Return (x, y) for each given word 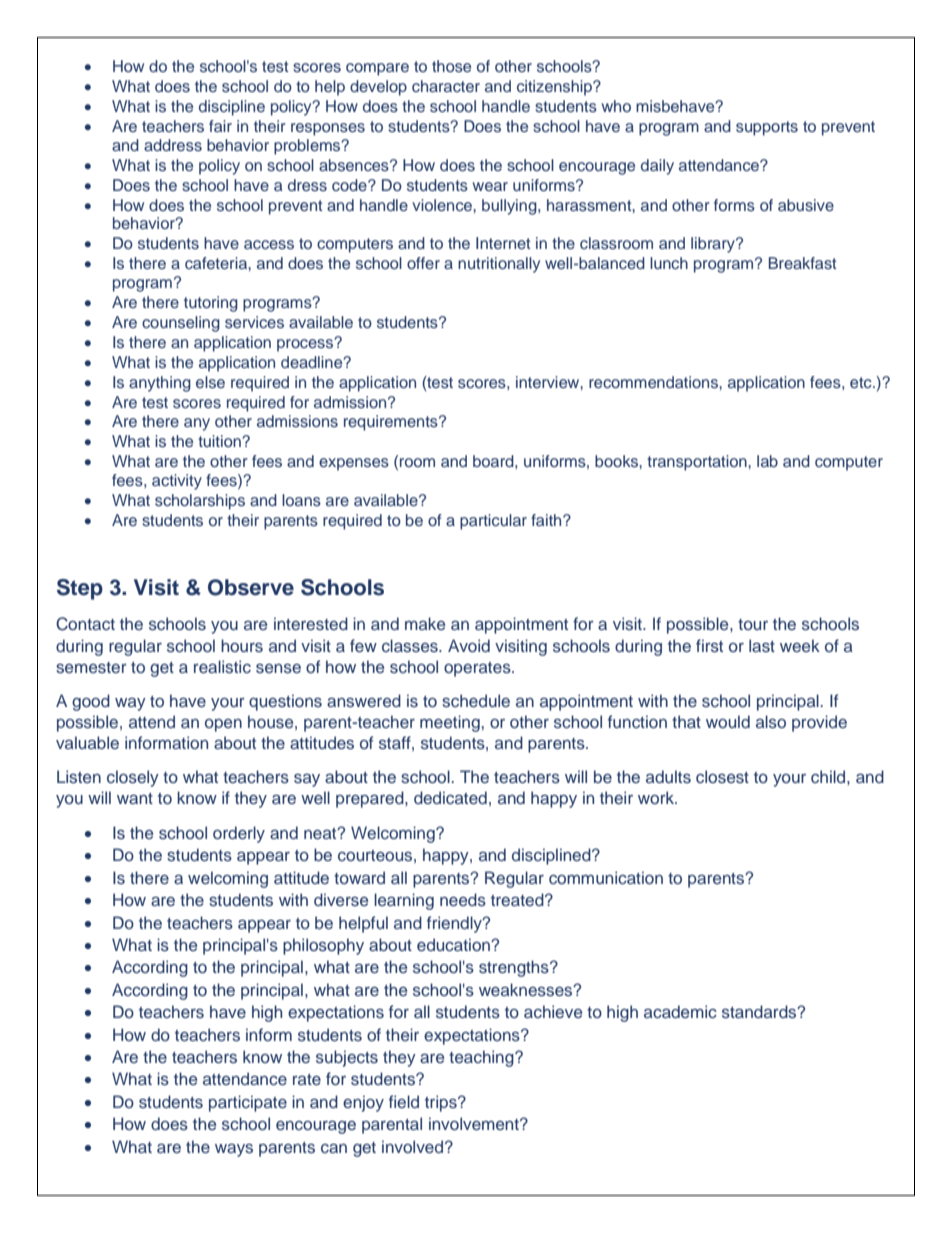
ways (234, 1150)
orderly (239, 834)
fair (220, 126)
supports (767, 128)
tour (753, 624)
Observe (251, 587)
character (446, 86)
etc (862, 382)
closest (722, 776)
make (425, 623)
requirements (392, 423)
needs (463, 900)
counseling (181, 324)
